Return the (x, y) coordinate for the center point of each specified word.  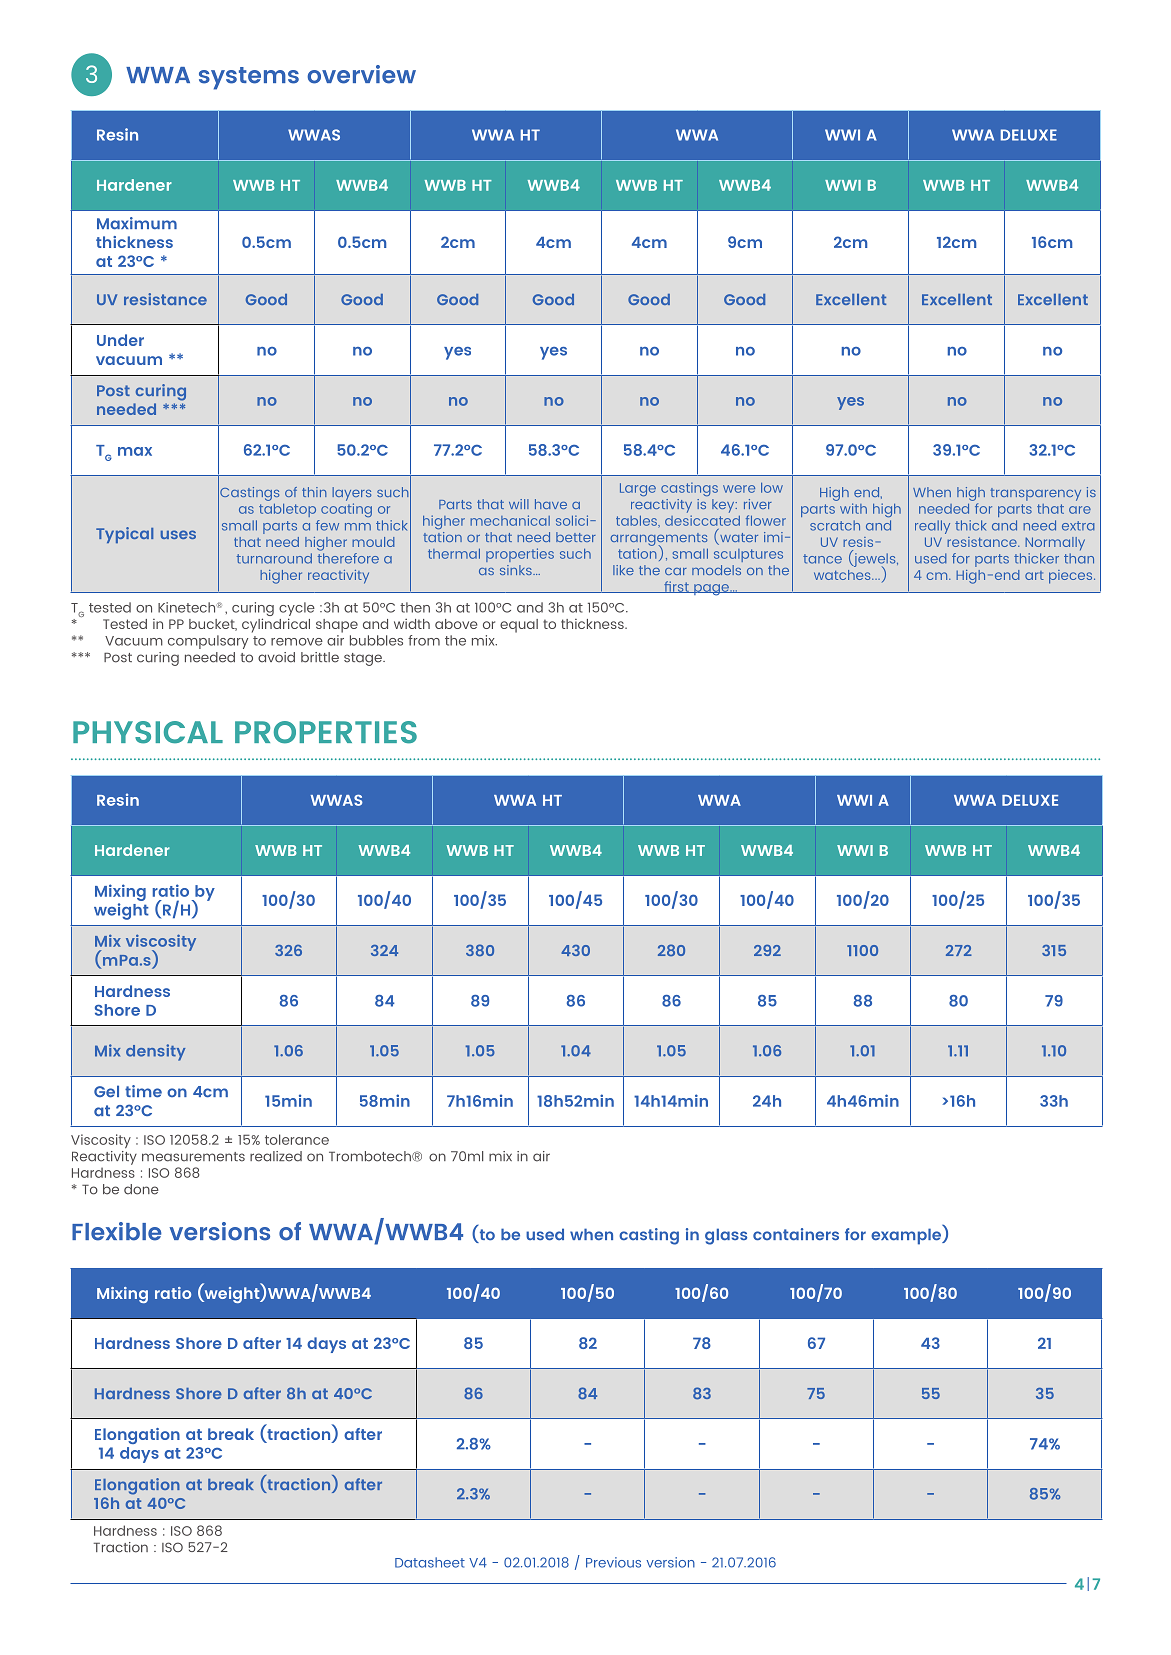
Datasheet (430, 1562)
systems (249, 78)
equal (519, 626)
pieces (1072, 577)
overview (361, 74)
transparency (1035, 494)
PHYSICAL (148, 732)
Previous (613, 1562)
